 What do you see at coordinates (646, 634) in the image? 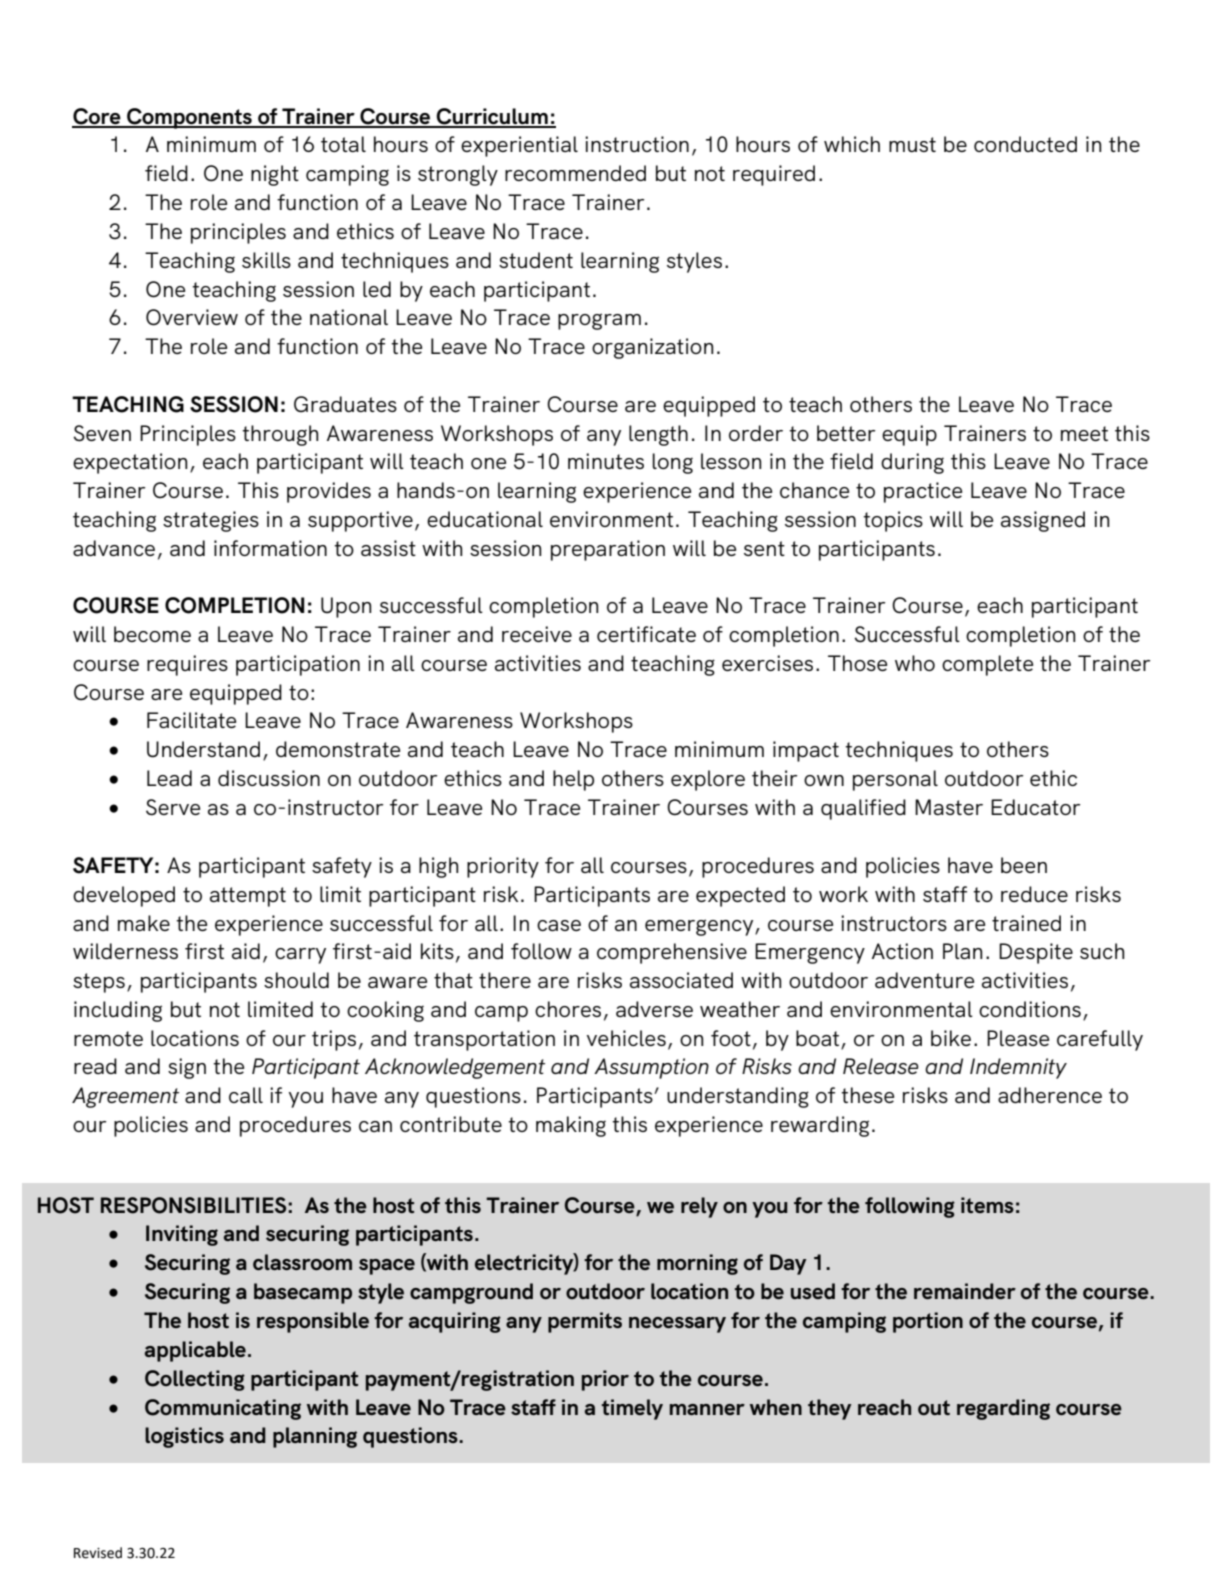
I see `certificate` at bounding box center [646, 634].
